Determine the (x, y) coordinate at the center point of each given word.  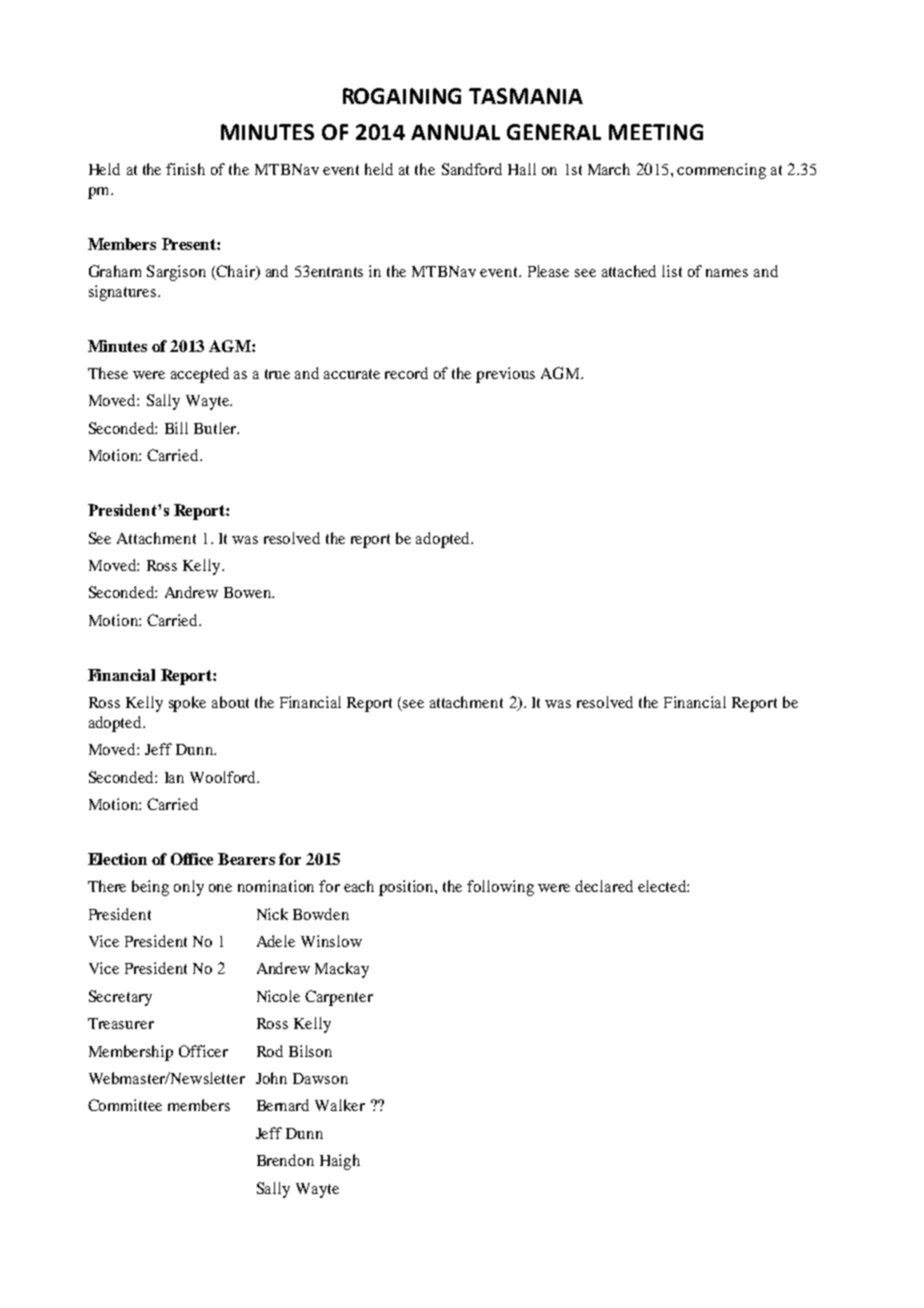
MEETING (656, 132)
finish (185, 169)
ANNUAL (455, 132)
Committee (125, 1105)
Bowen (248, 592)
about (230, 702)
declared (604, 886)
